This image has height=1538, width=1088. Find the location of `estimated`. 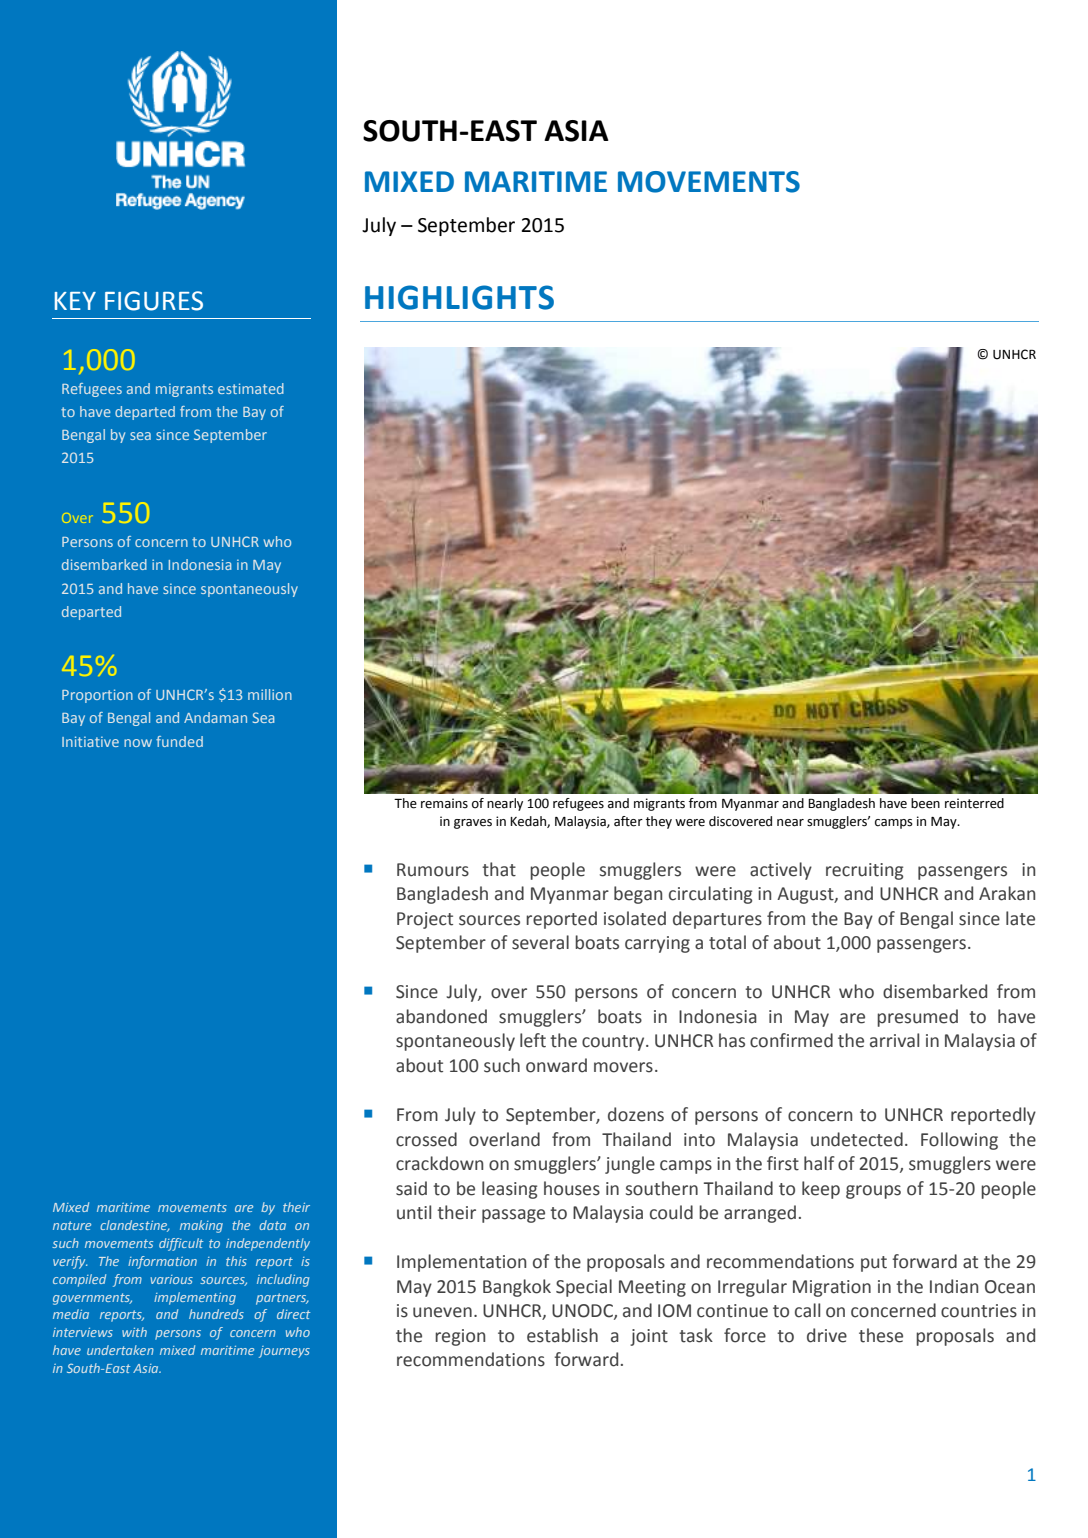

estimated is located at coordinates (251, 388).
